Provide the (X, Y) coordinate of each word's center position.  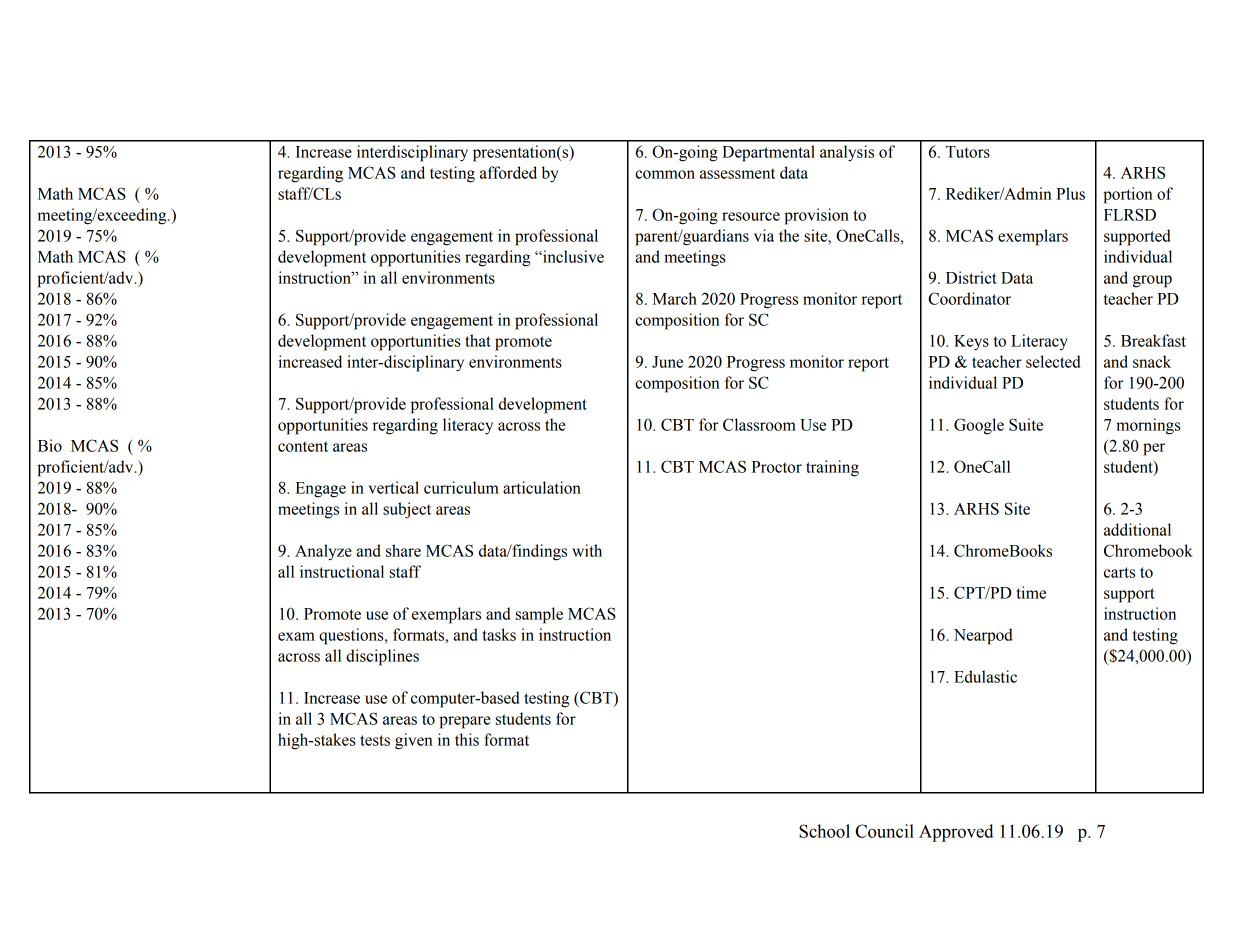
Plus (1070, 193)
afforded (508, 172)
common (665, 174)
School (824, 831)
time (1031, 592)
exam (296, 636)
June (667, 362)
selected (1053, 361)
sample (539, 615)
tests (375, 740)
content (303, 446)
